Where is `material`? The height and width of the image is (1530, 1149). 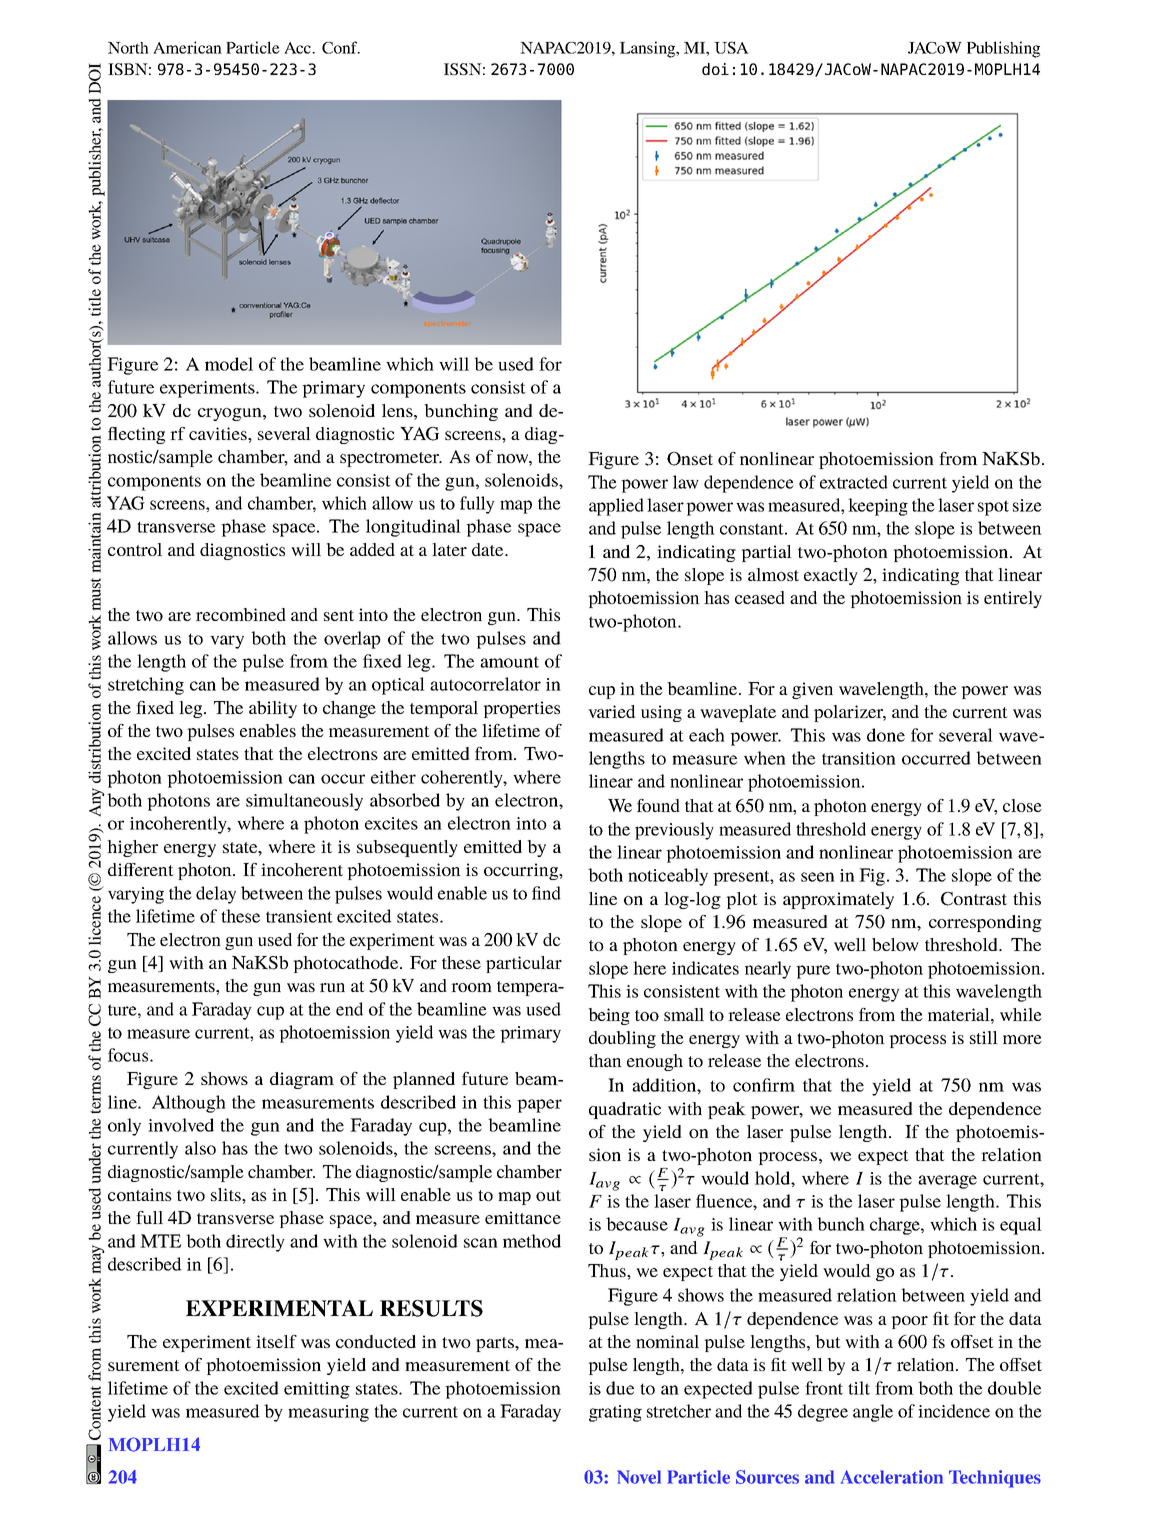
material is located at coordinates (960, 1014).
